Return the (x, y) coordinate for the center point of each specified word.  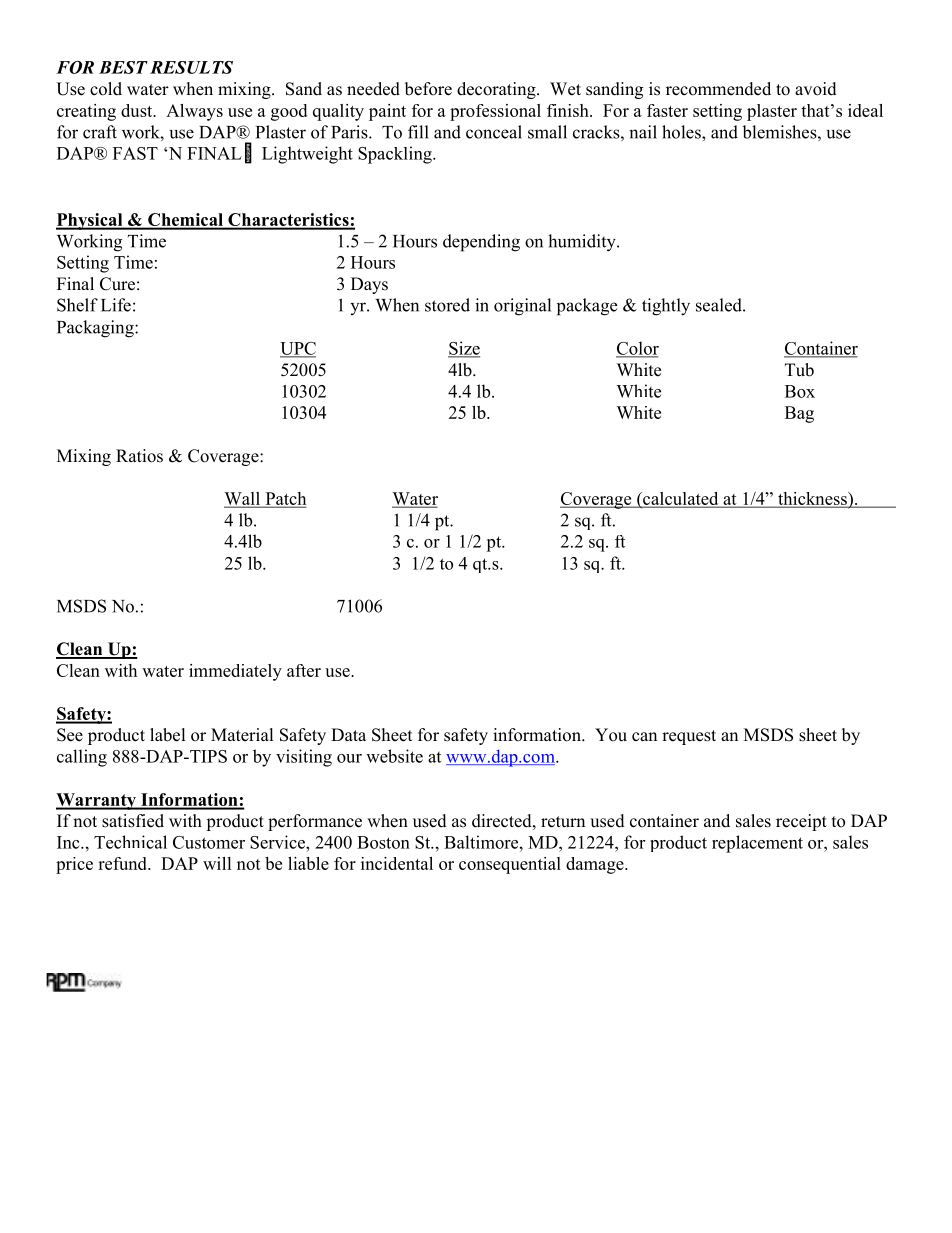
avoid (816, 89)
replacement (757, 844)
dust (138, 110)
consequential (510, 865)
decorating (497, 90)
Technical (130, 842)
